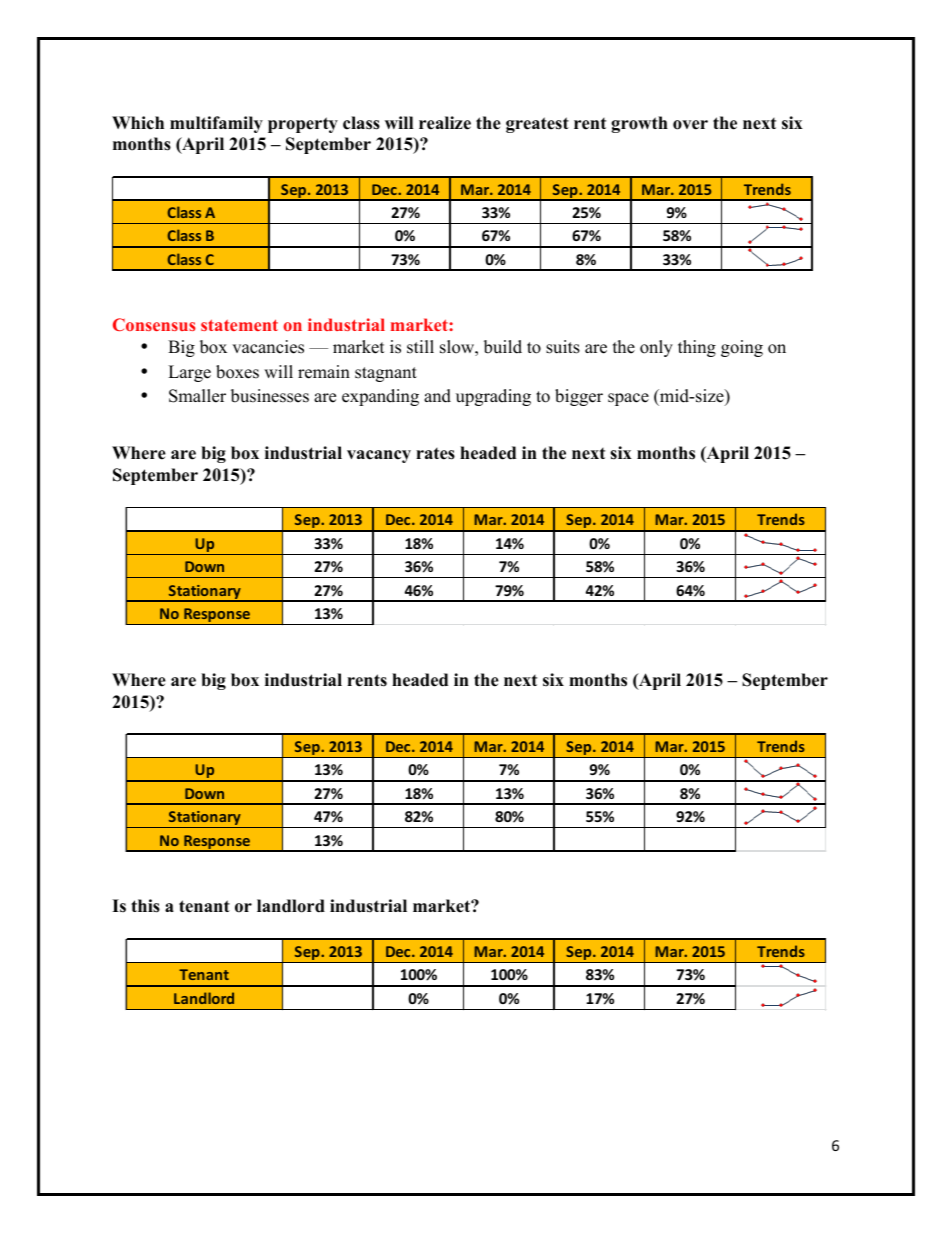  What do you see at coordinates (690, 125) in the screenshot?
I see `over` at bounding box center [690, 125].
